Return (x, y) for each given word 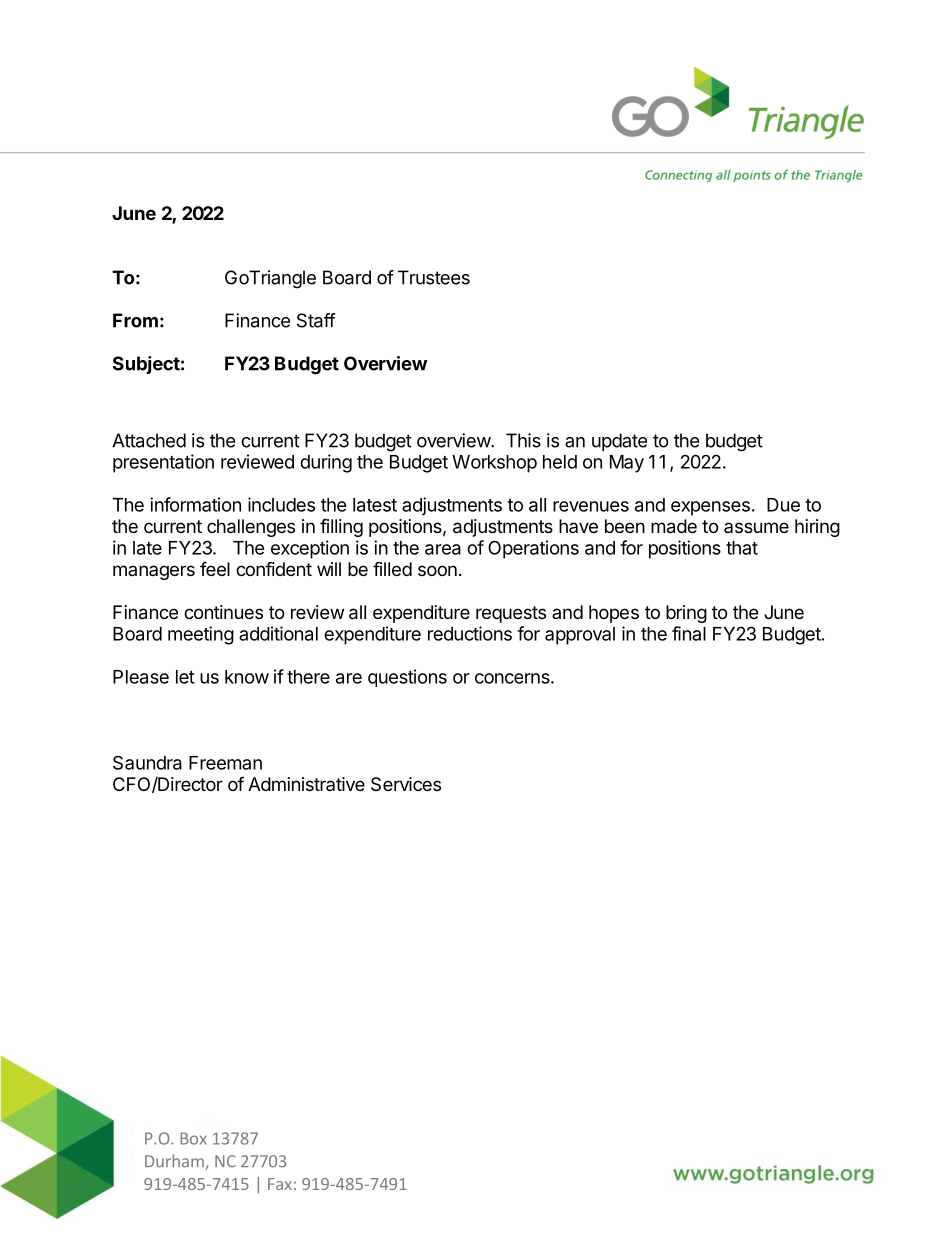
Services (406, 784)
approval (580, 636)
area (443, 549)
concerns (513, 678)
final (689, 633)
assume (756, 527)
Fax (280, 1184)
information (195, 504)
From (135, 320)
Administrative (306, 784)
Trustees (434, 277)
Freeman (225, 763)
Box (193, 1138)
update (619, 442)
